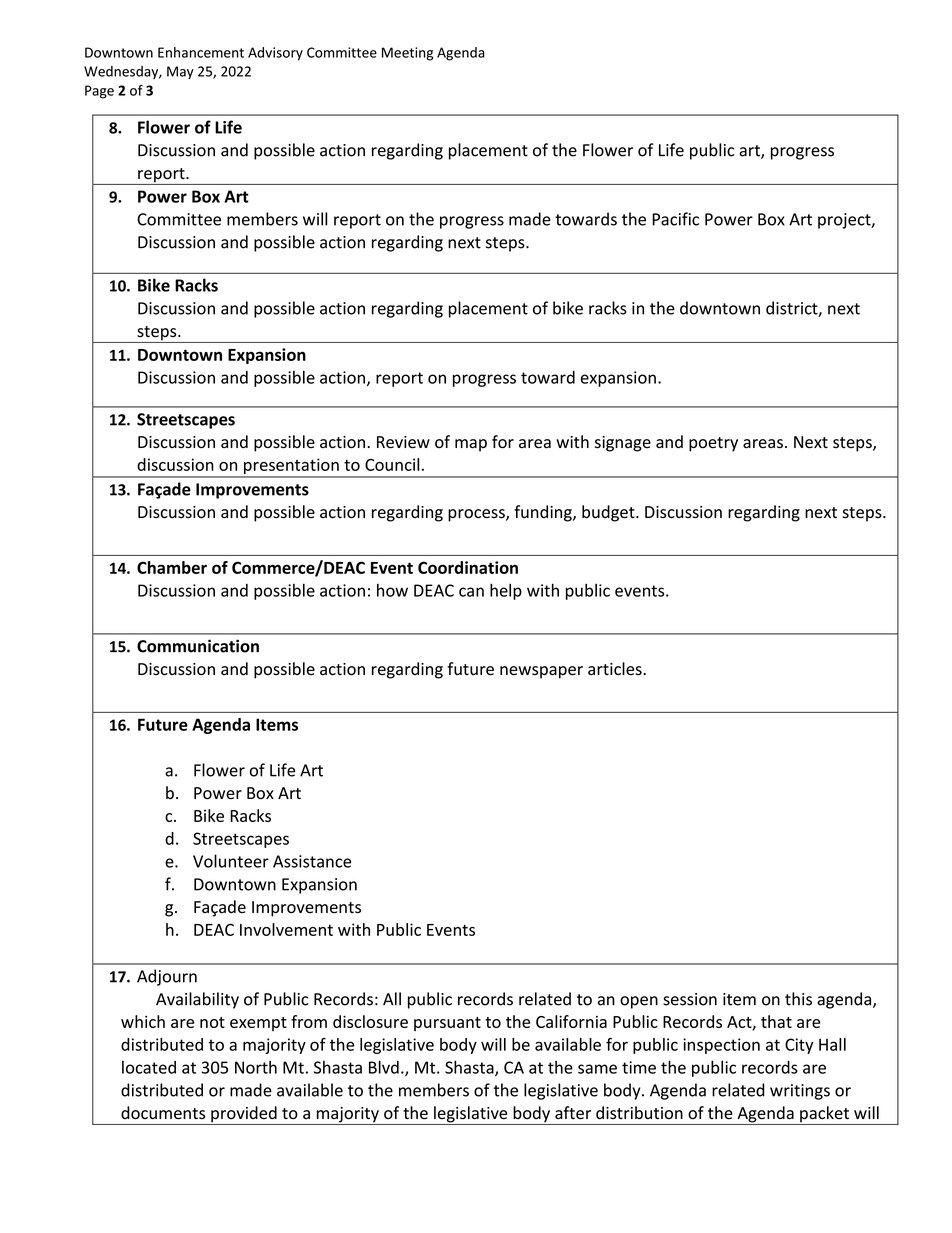 Image resolution: width=952 pixels, height=1233 pixels. Describe the element at coordinates (172, 567) in the image. I see `Chamber` at that location.
